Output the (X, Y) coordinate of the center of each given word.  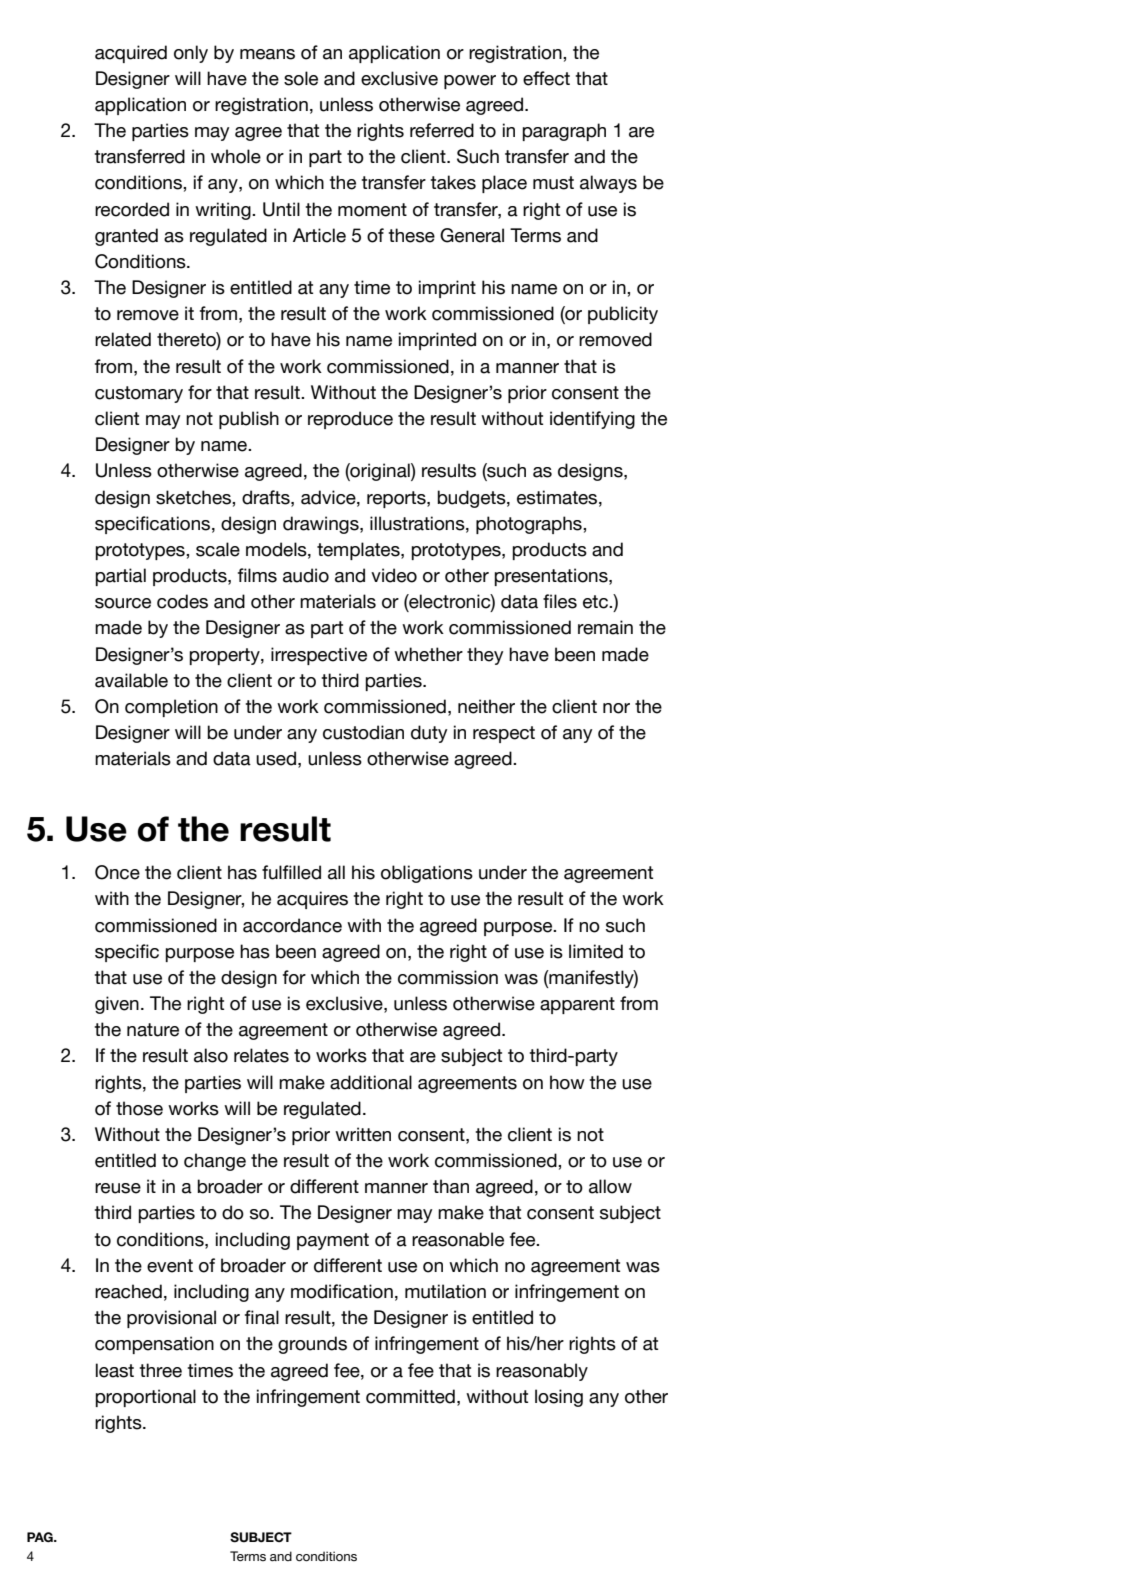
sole (301, 78)
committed (410, 1396)
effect (546, 78)
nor (616, 708)
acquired (131, 54)
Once (117, 872)
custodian (363, 732)
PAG (41, 1537)
